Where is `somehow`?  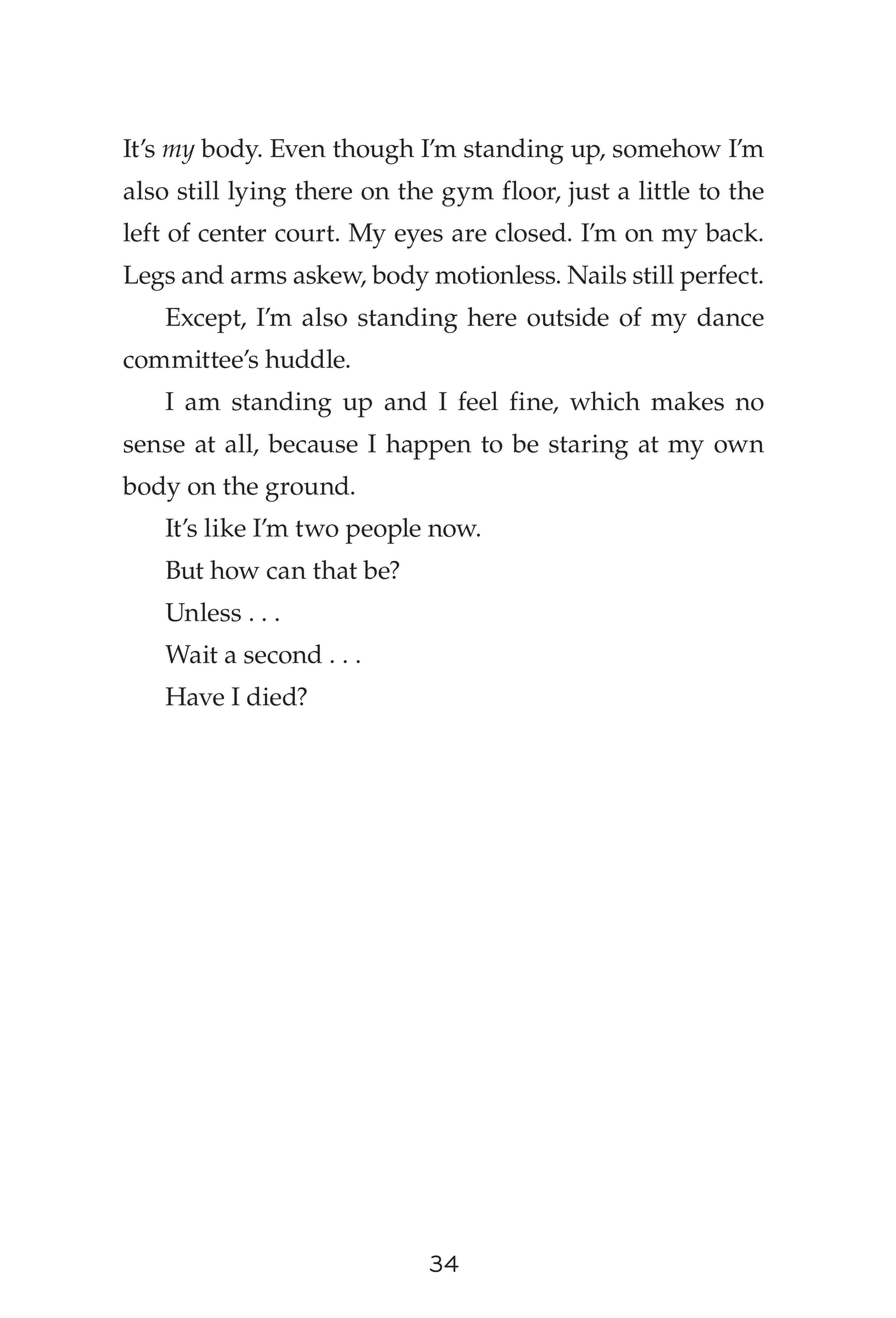
somehow is located at coordinates (667, 148).
